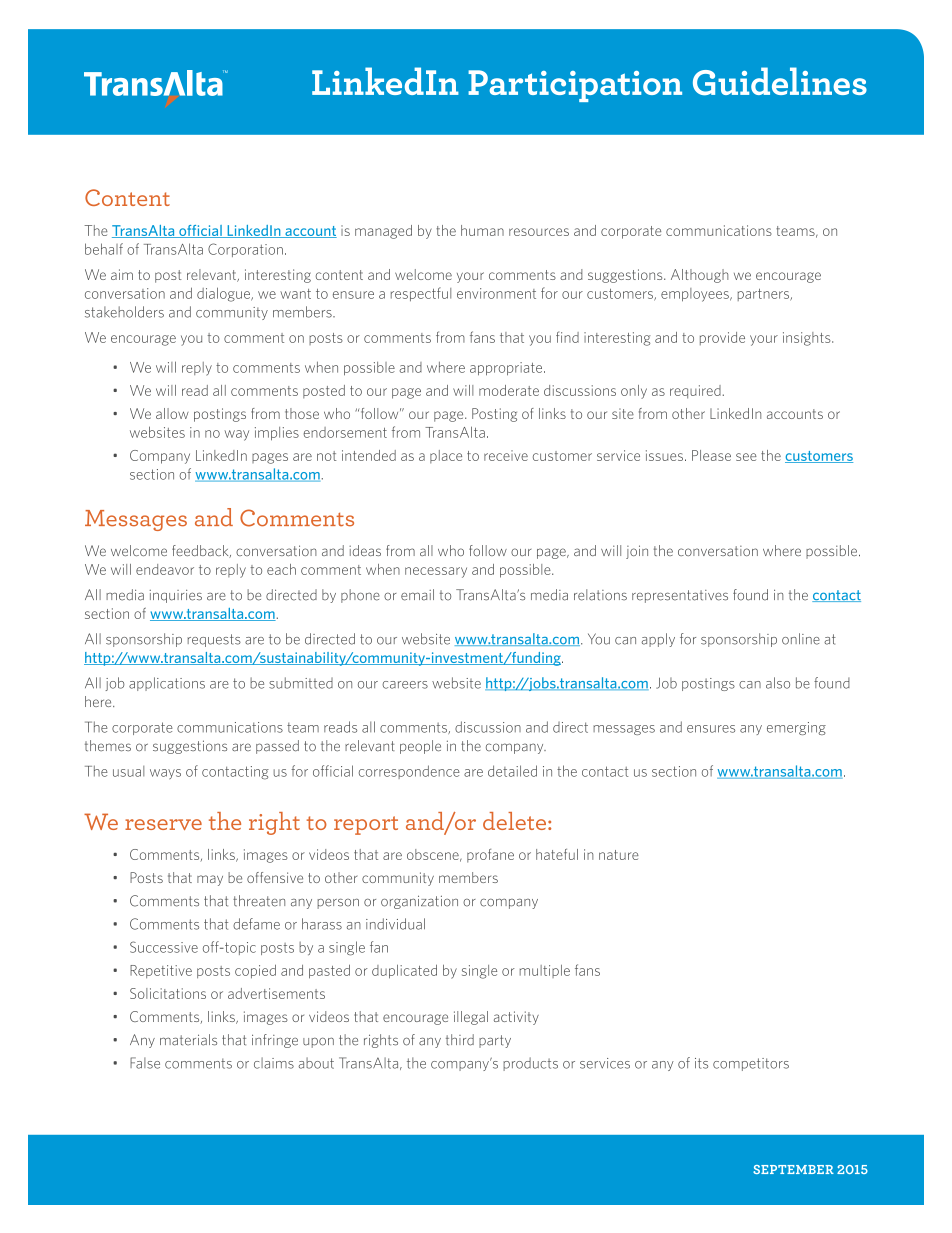 This image has width=952, height=1233. What do you see at coordinates (419, 902) in the image?
I see `organization` at bounding box center [419, 902].
